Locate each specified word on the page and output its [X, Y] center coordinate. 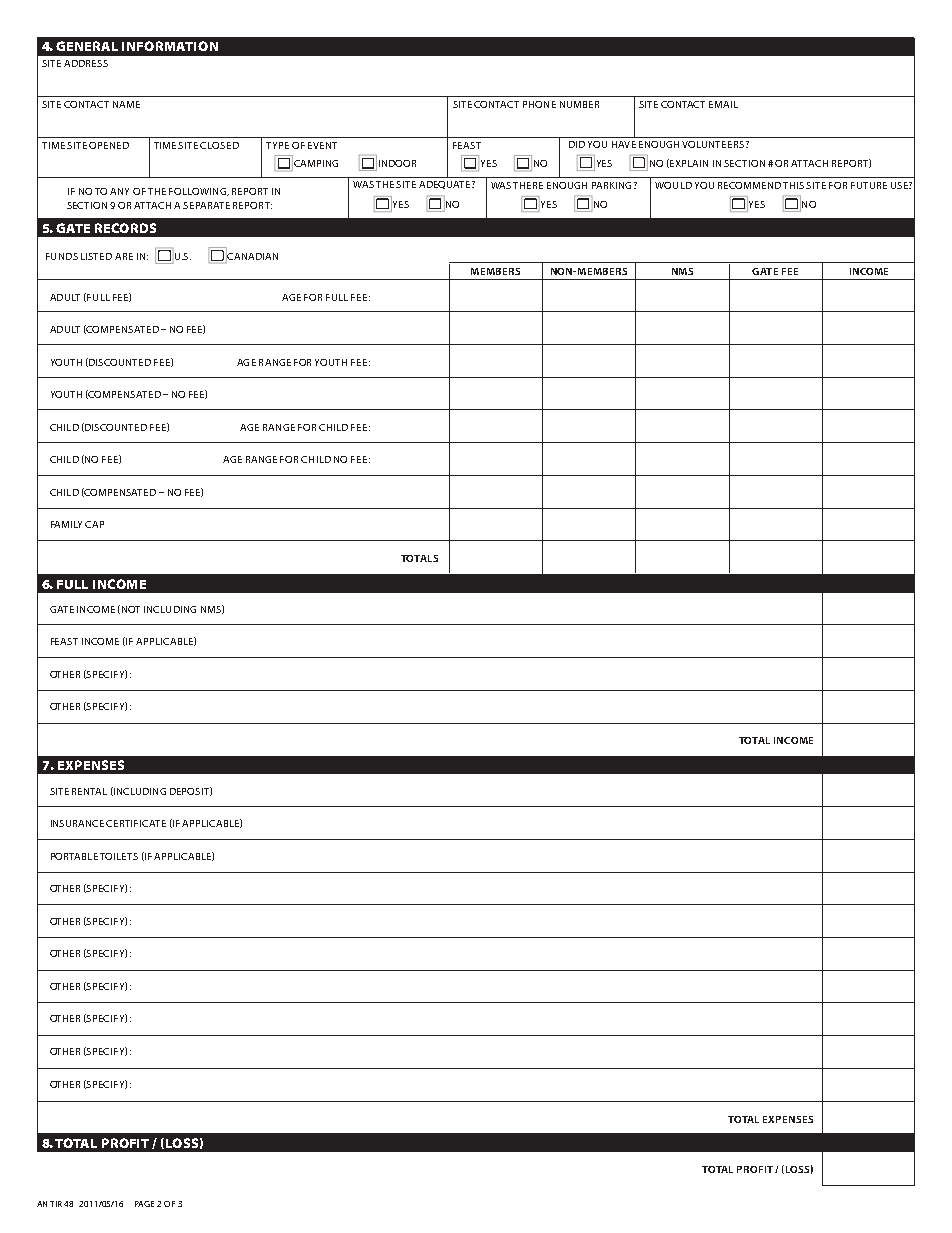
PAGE [146, 1204]
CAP [94, 524]
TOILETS [119, 856]
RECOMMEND [749, 185]
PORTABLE [74, 856]
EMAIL [723, 104]
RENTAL [89, 791]
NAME [126, 104]
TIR [56, 1204]
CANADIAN [252, 256]
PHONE [539, 104]
